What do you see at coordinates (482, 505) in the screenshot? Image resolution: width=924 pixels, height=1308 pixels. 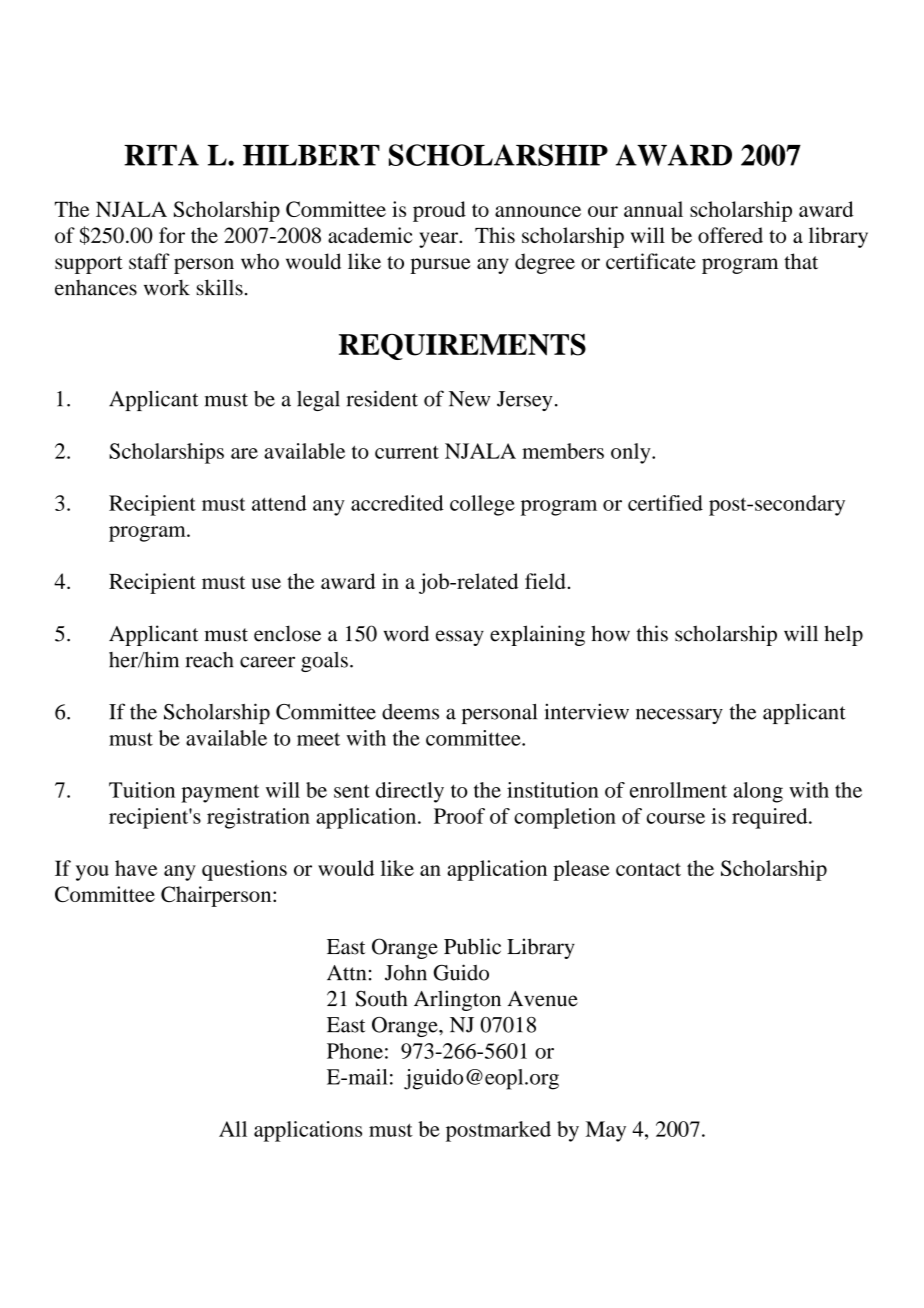 I see `college` at bounding box center [482, 505].
